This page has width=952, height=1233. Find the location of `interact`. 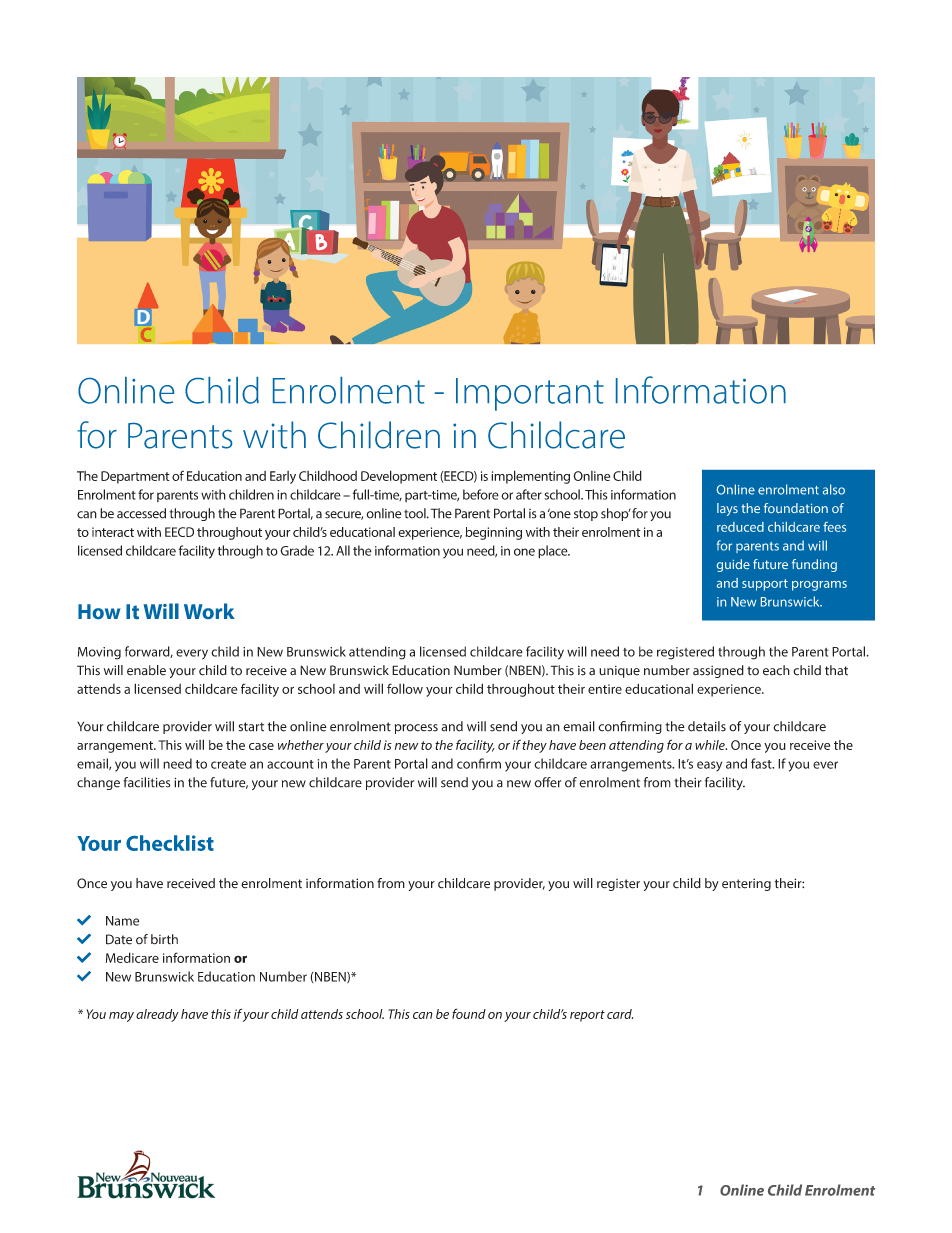

interact is located at coordinates (113, 532).
